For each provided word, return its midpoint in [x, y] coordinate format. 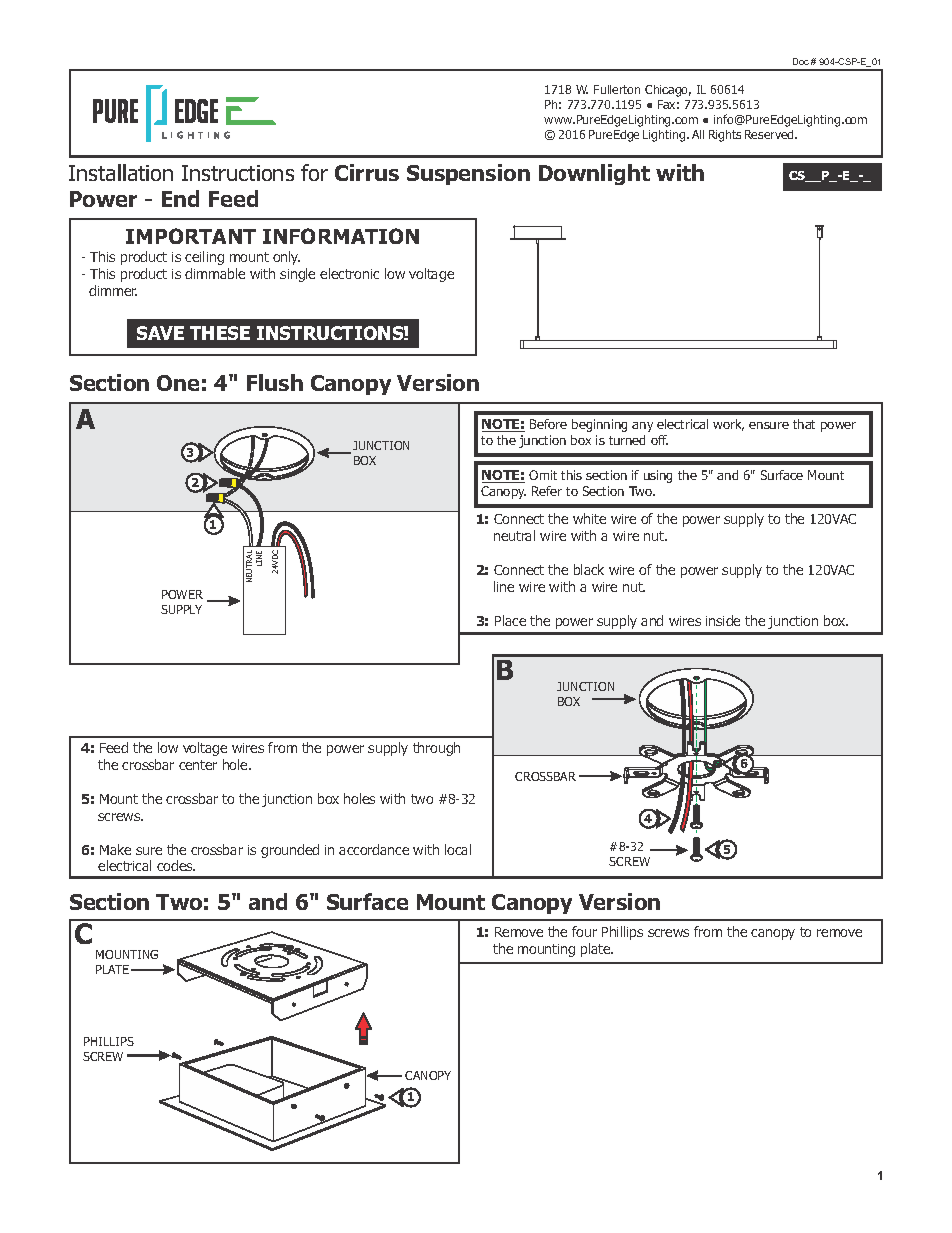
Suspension [468, 174]
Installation [121, 172]
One [178, 383]
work [728, 425]
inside [723, 620]
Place [510, 620]
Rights [725, 136]
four [584, 931]
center [198, 765]
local [458, 849]
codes [176, 865]
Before [548, 424]
